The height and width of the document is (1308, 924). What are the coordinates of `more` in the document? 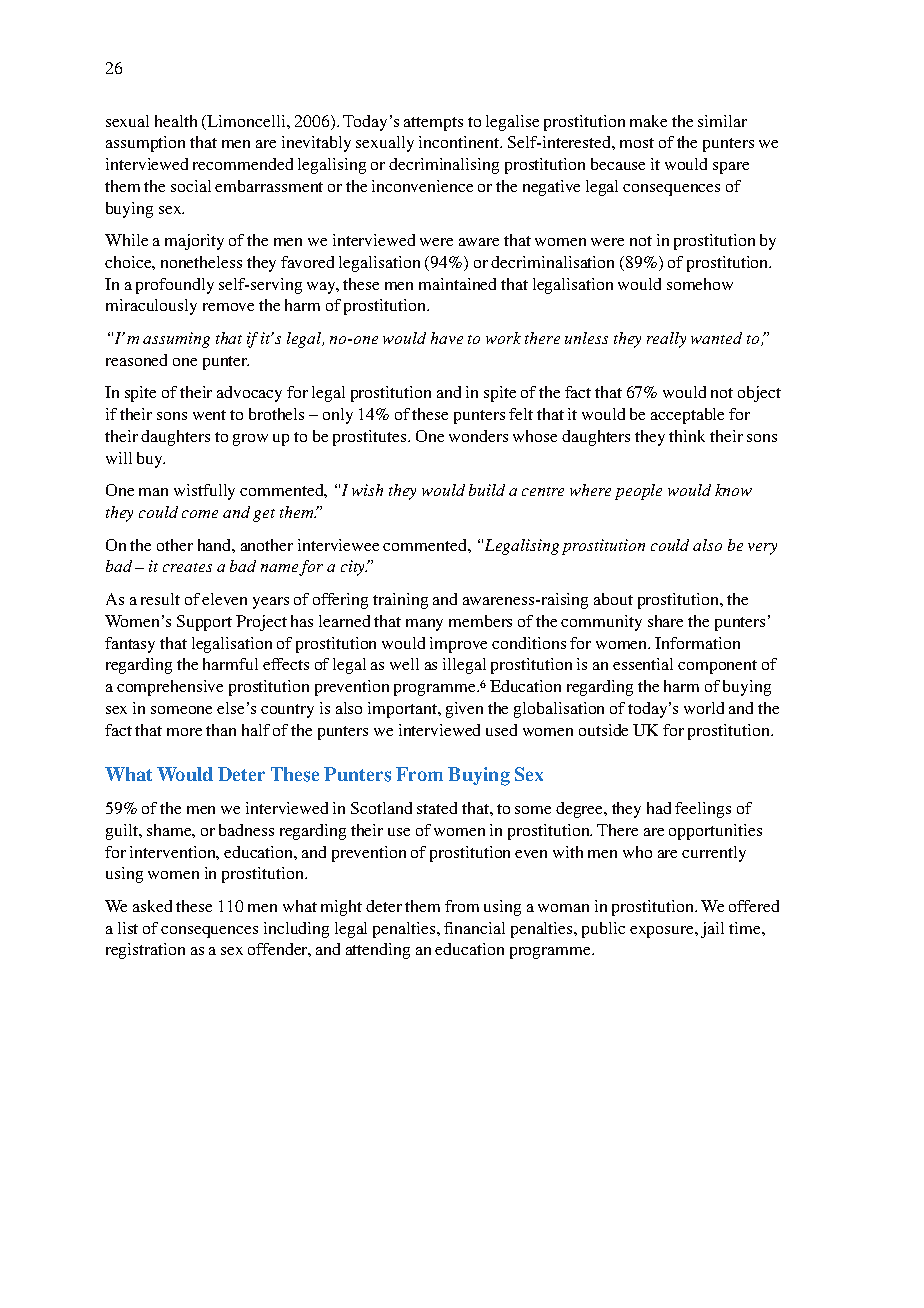 It's located at (184, 732).
